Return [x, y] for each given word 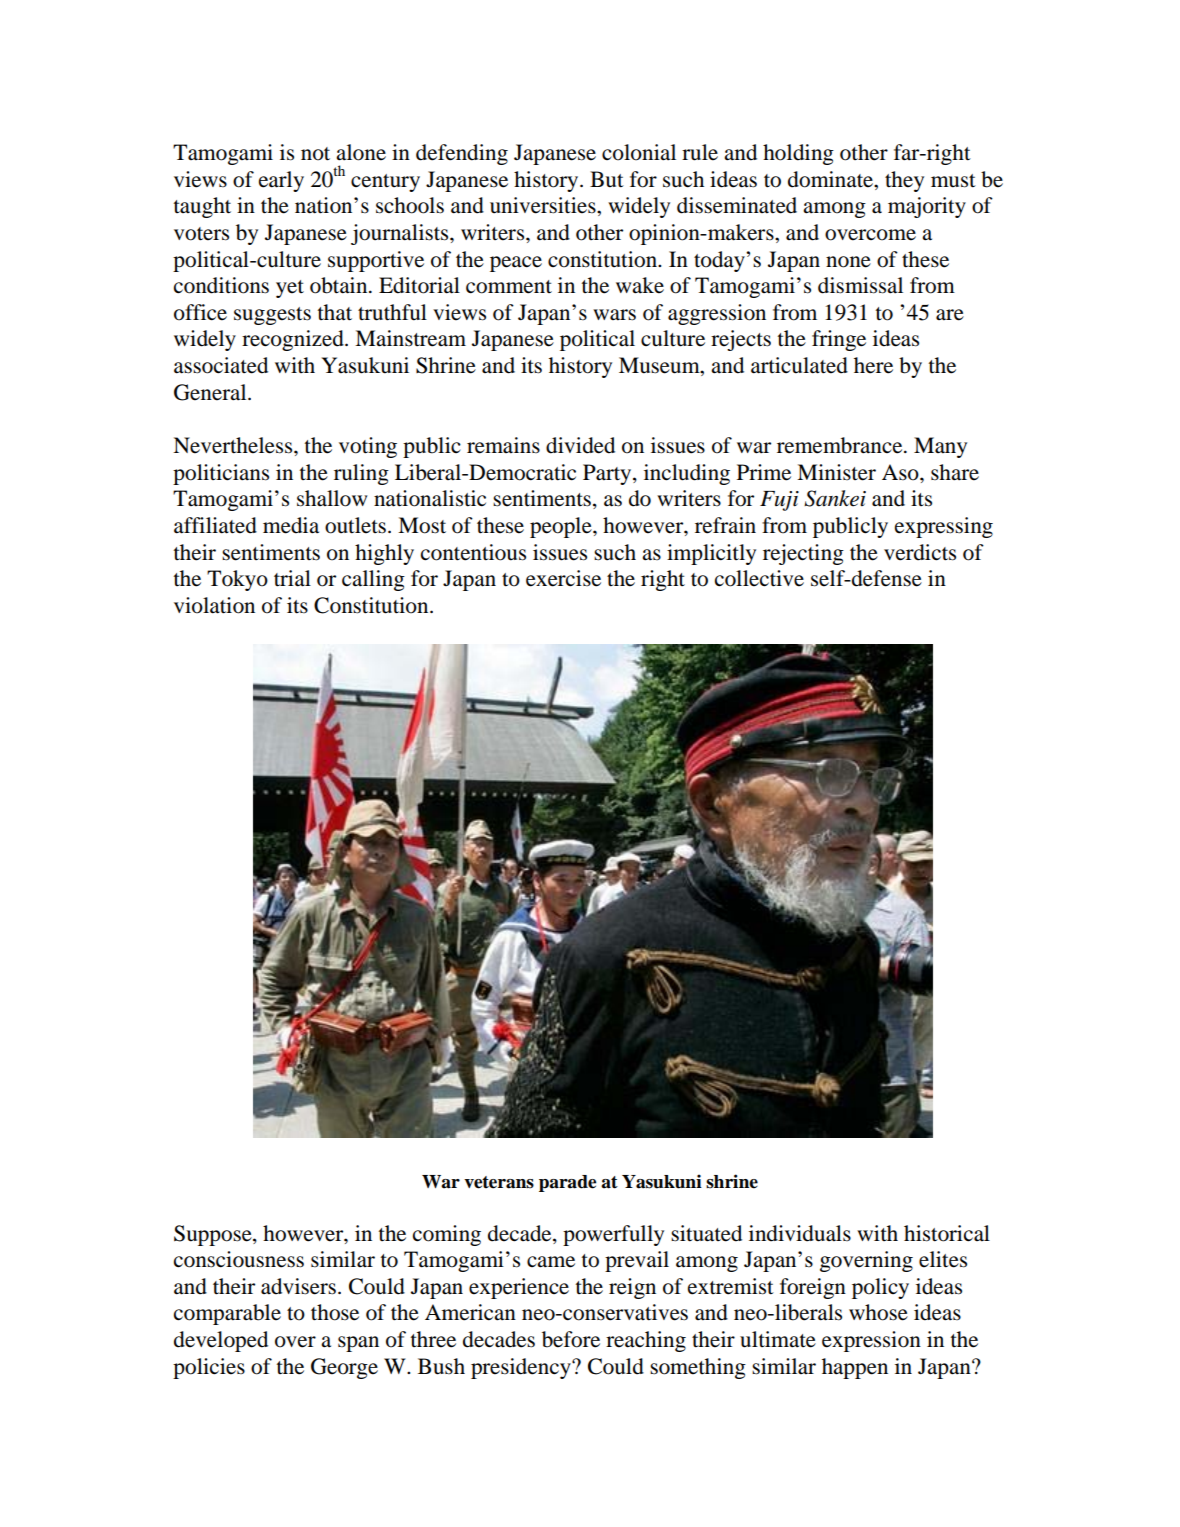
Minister [836, 472]
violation [214, 605]
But [607, 179]
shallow [332, 498]
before [571, 1339]
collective [759, 578]
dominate [832, 179]
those [335, 1312]
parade [567, 1183]
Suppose [214, 1235]
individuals [800, 1233]
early [281, 181]
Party [608, 474]
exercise [563, 578]
